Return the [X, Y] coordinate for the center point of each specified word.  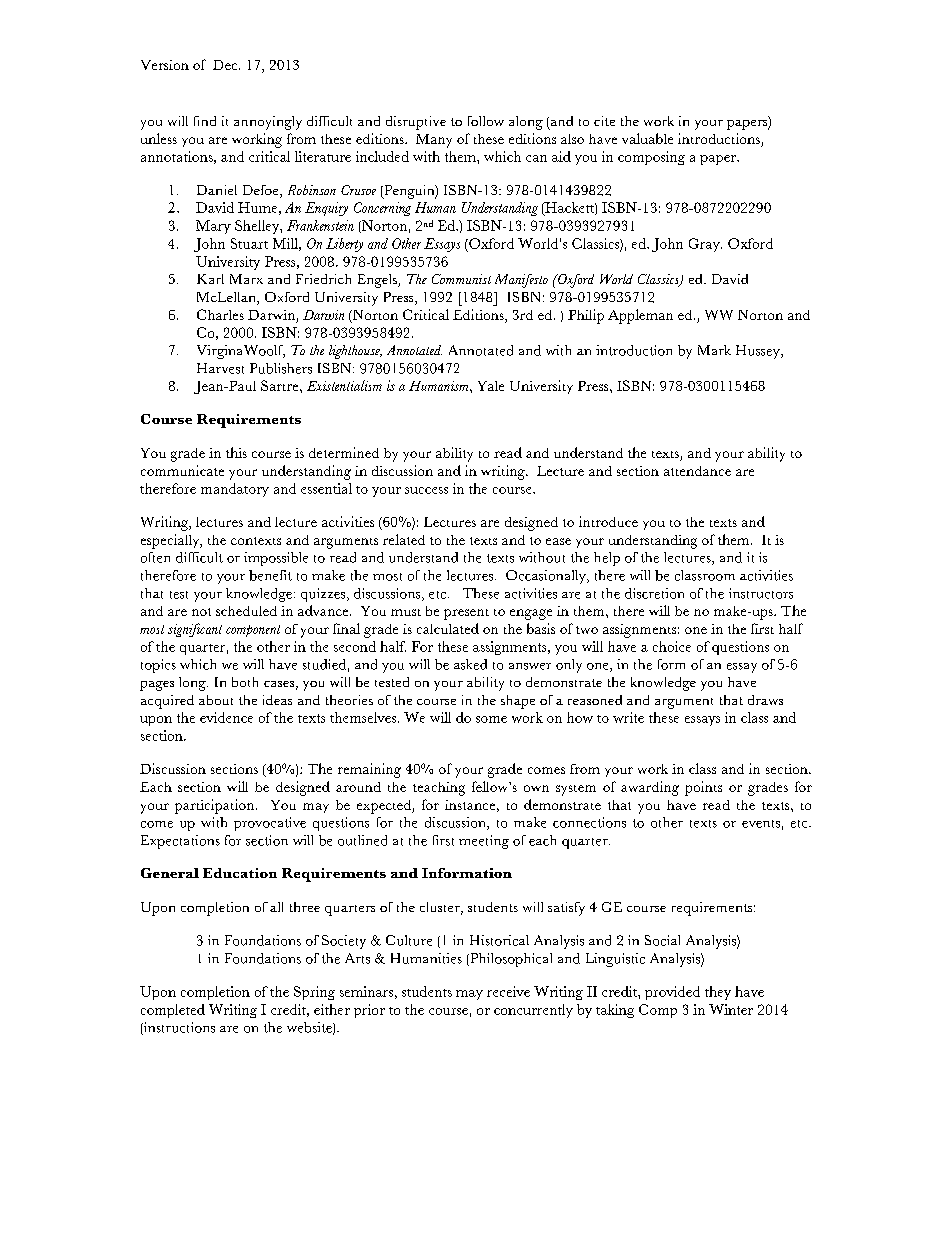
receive [508, 991]
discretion [654, 593]
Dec [226, 65]
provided [672, 993]
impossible [276, 559]
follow [486, 121]
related [404, 539]
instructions [178, 1028]
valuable [647, 138]
